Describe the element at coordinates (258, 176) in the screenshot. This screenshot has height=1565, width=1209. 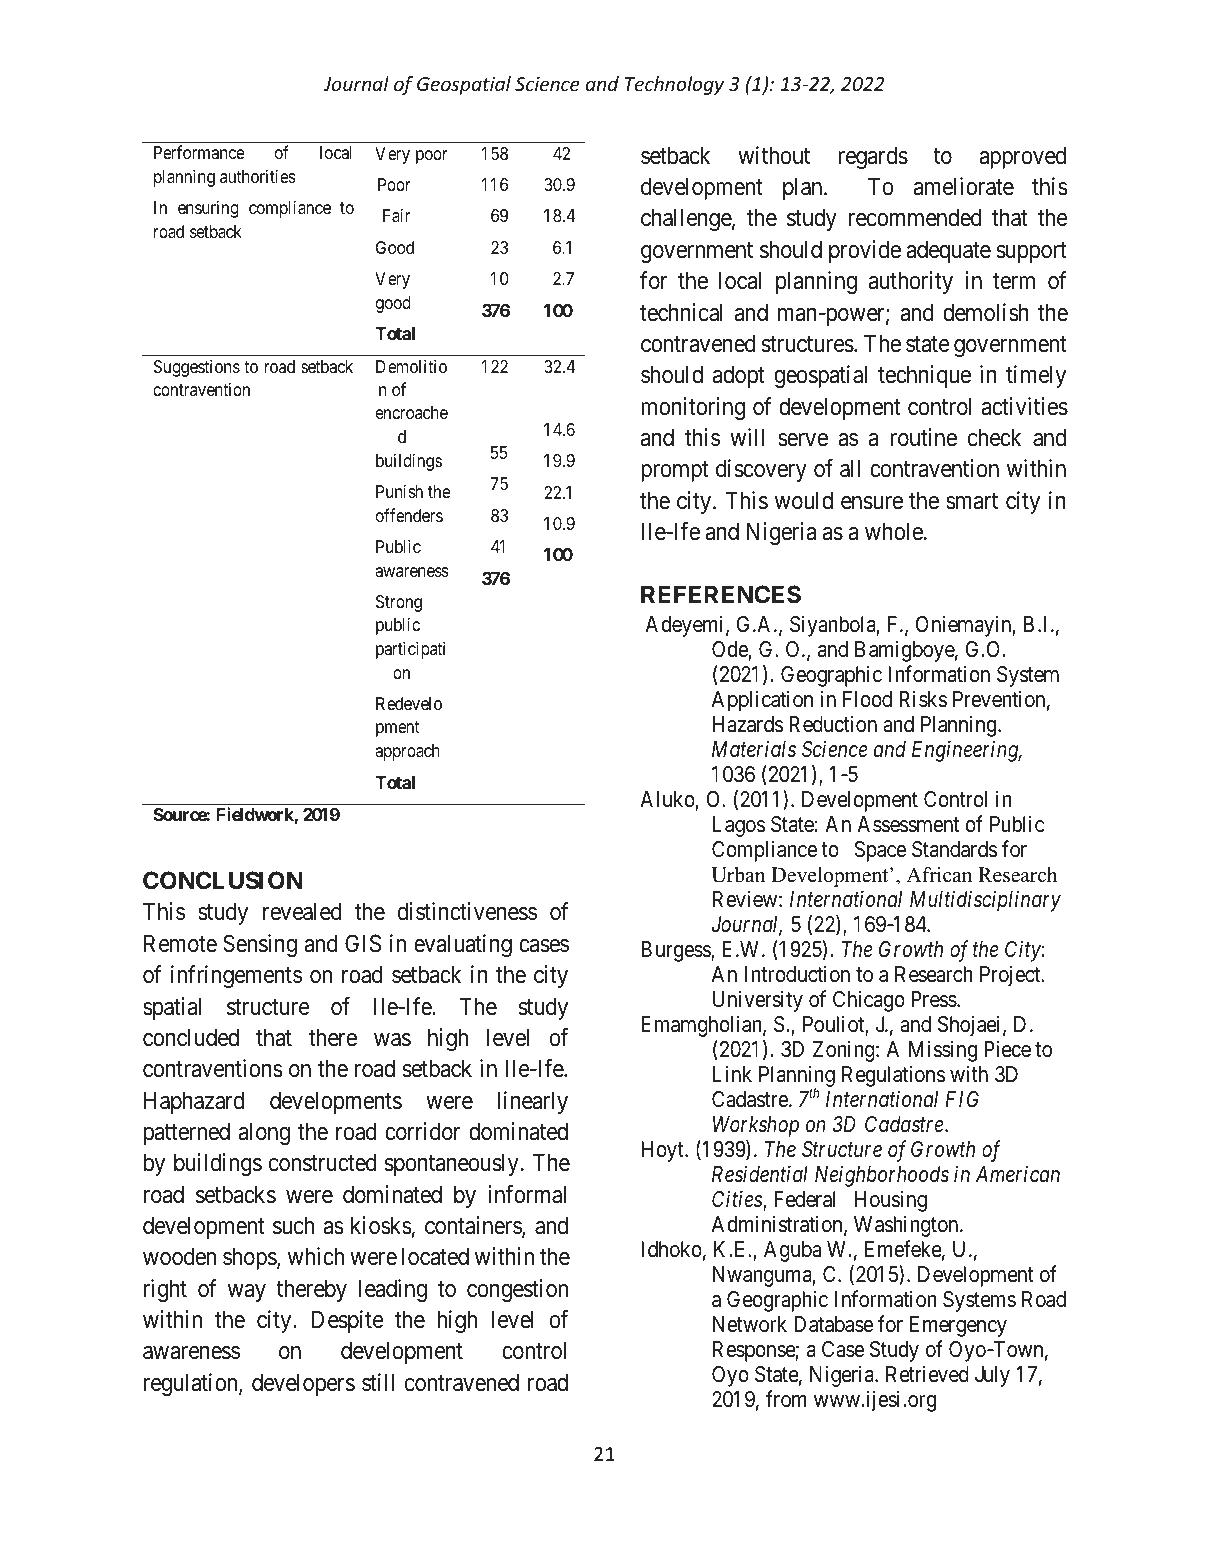
I see `authorities` at that location.
